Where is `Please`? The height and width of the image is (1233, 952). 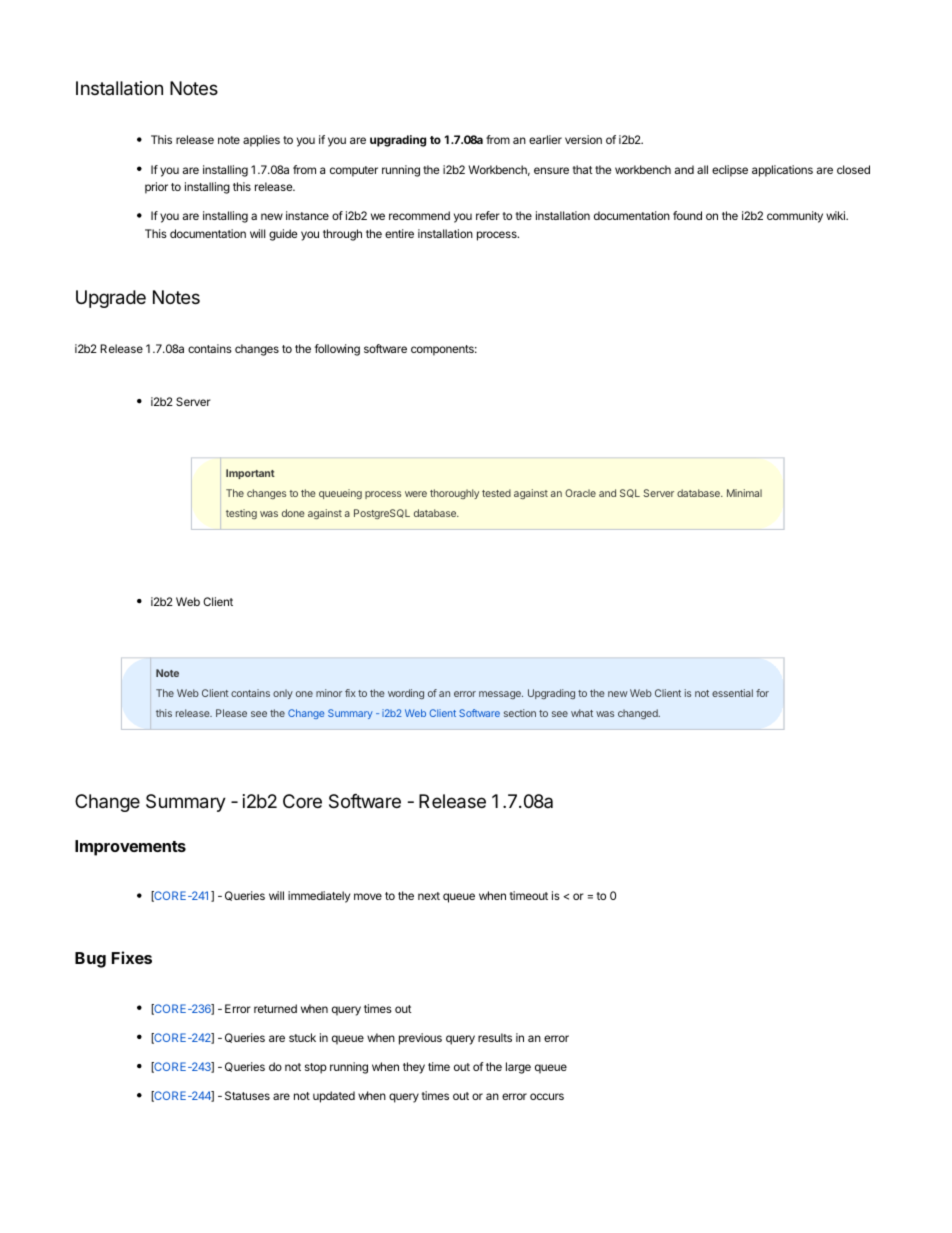 Please is located at coordinates (231, 713).
